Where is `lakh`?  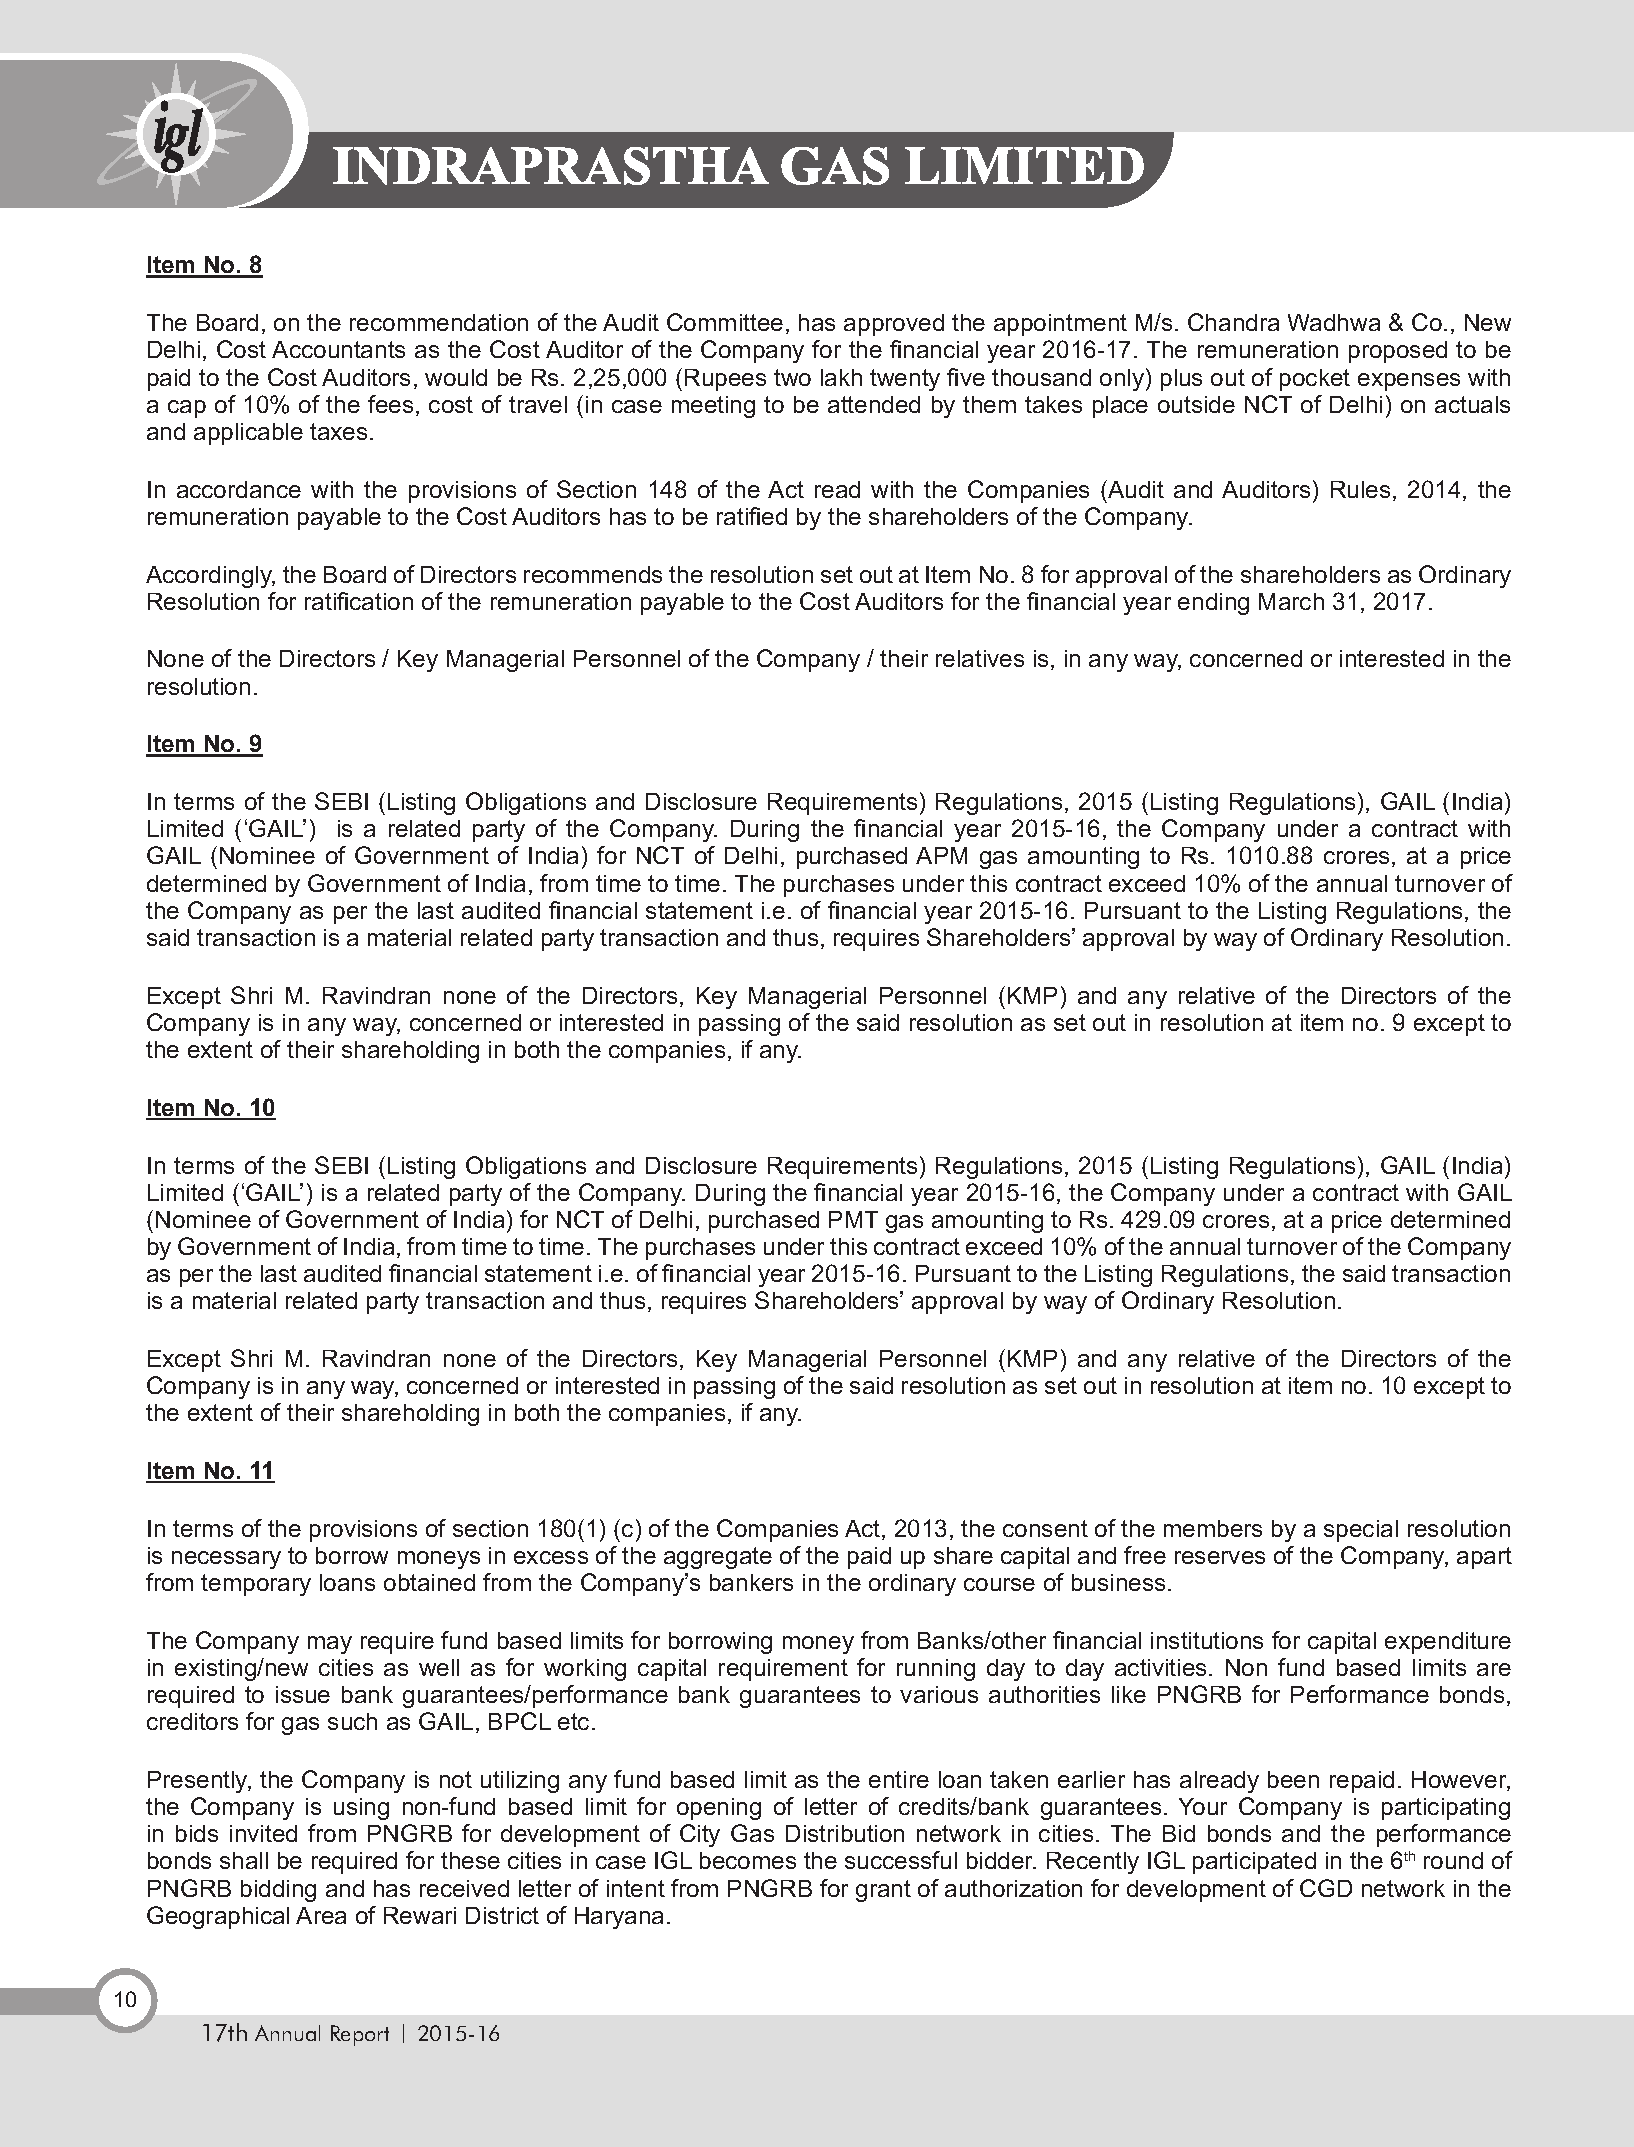 lakh is located at coordinates (841, 377).
